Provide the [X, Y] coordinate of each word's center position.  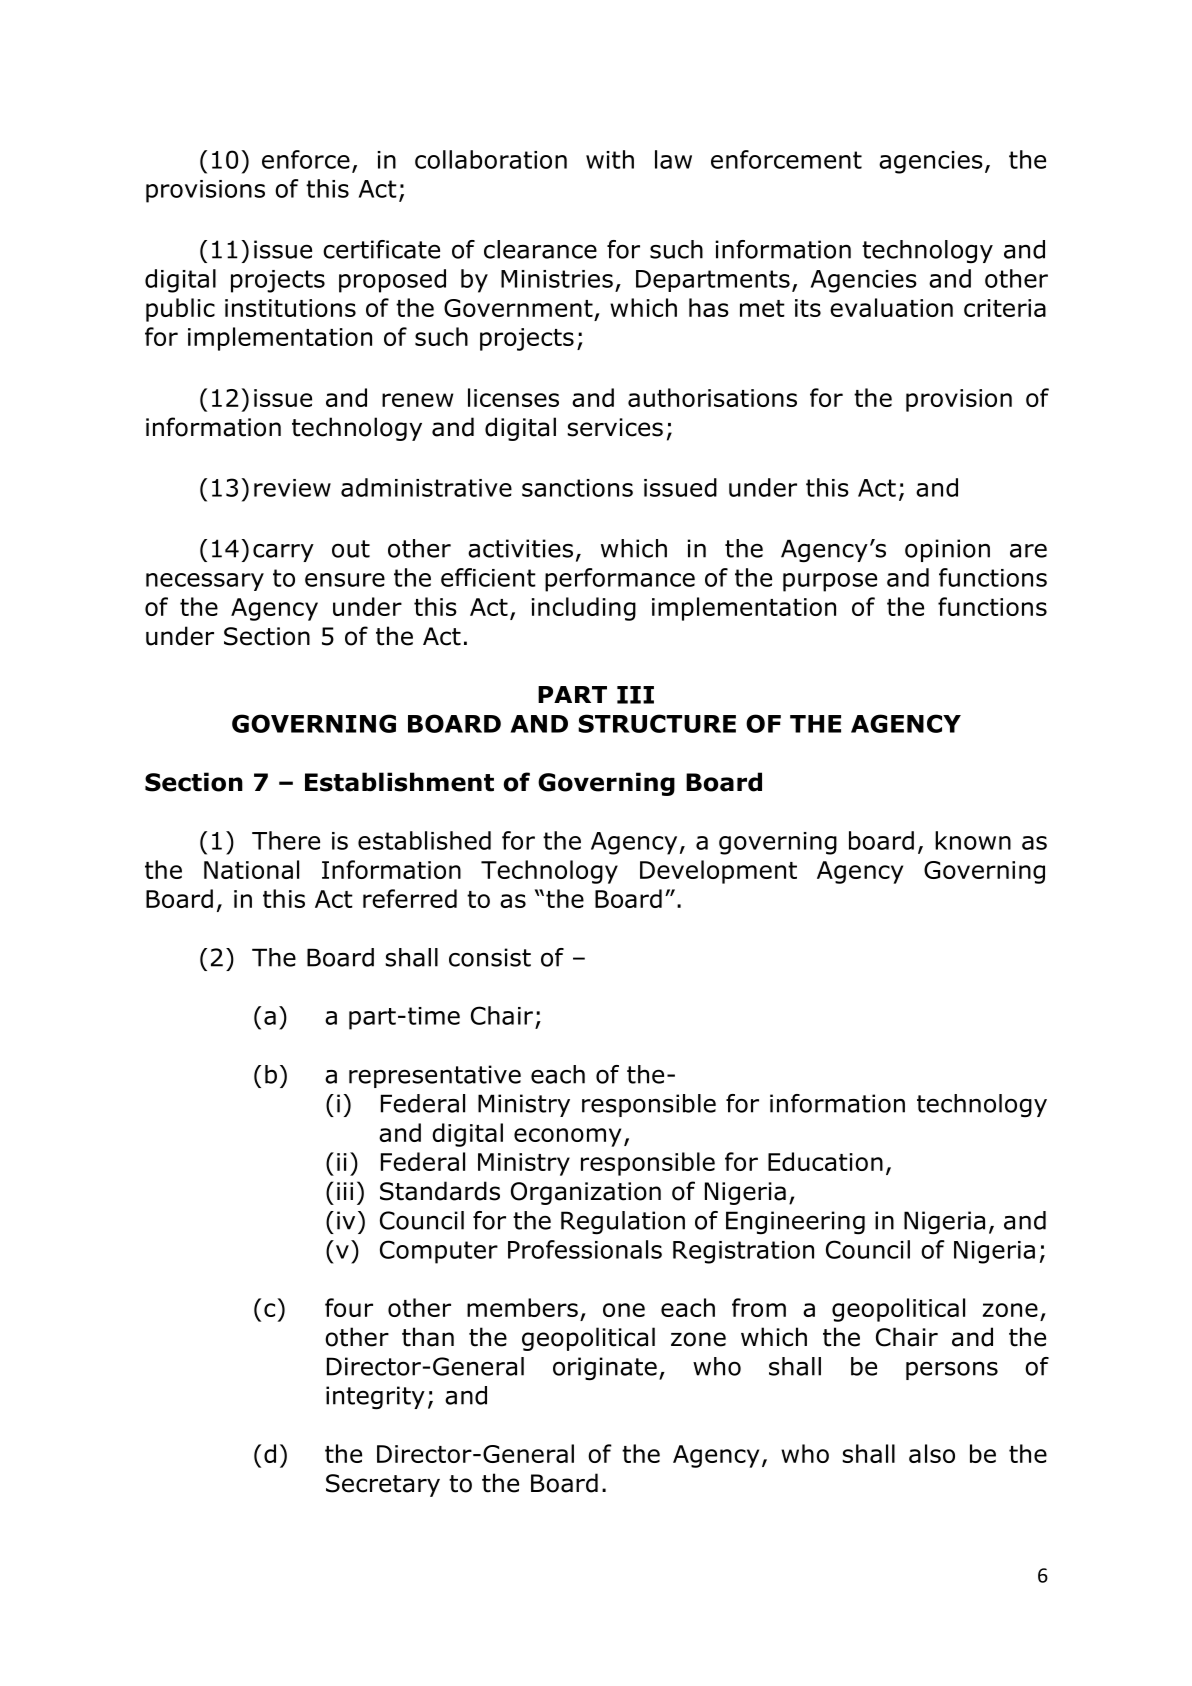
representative [435, 1076]
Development [718, 872]
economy [567, 1137]
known [973, 840]
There [286, 840]
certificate [381, 249]
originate [605, 1369]
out [351, 549]
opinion [947, 550]
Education [825, 1161]
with [610, 159]
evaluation [891, 307]
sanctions [577, 488]
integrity [375, 1398]
